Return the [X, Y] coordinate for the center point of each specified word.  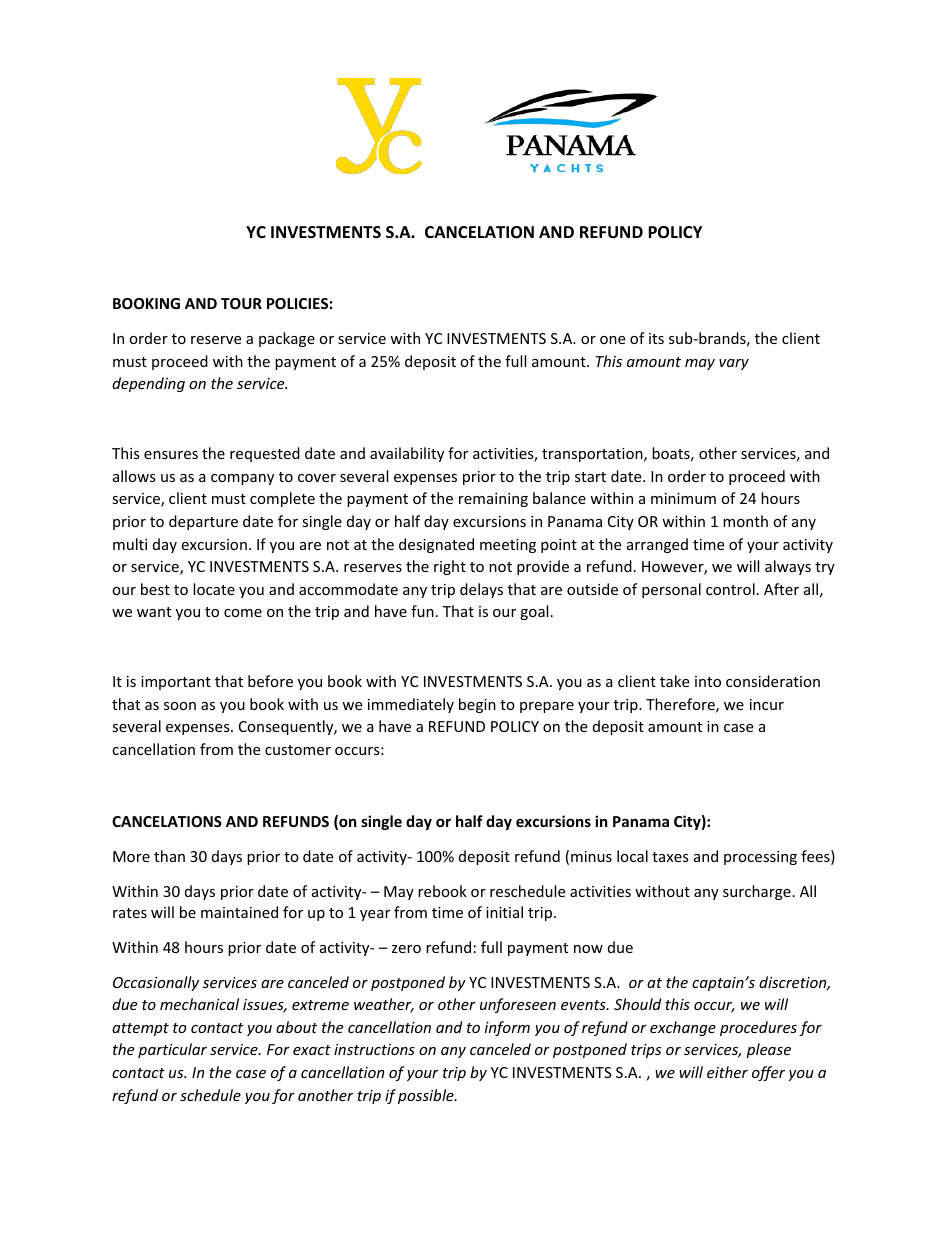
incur [767, 704]
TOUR [241, 303]
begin [477, 705]
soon [180, 706]
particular [172, 1050]
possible [427, 1096]
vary [734, 364]
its [656, 338]
